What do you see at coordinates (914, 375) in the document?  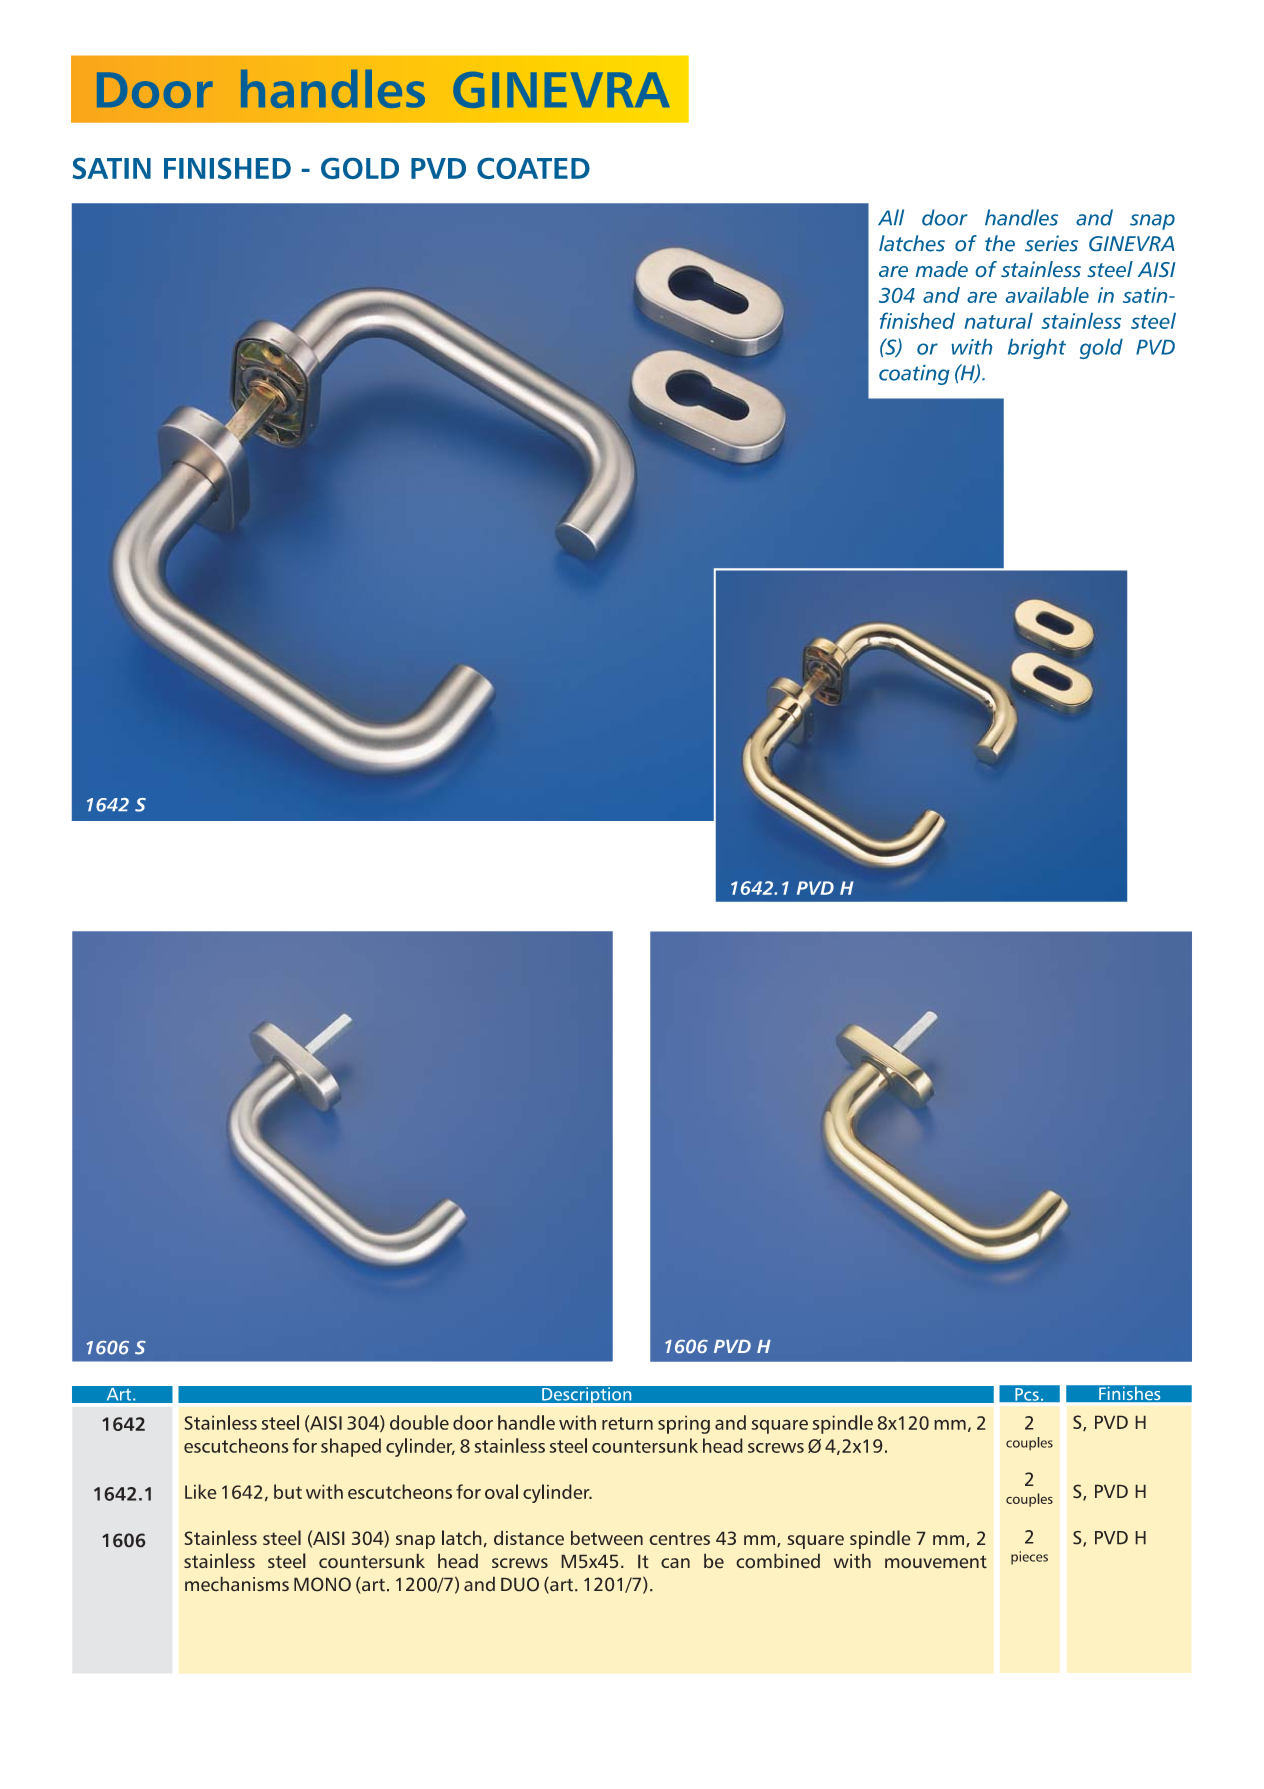 I see `coating` at bounding box center [914, 375].
